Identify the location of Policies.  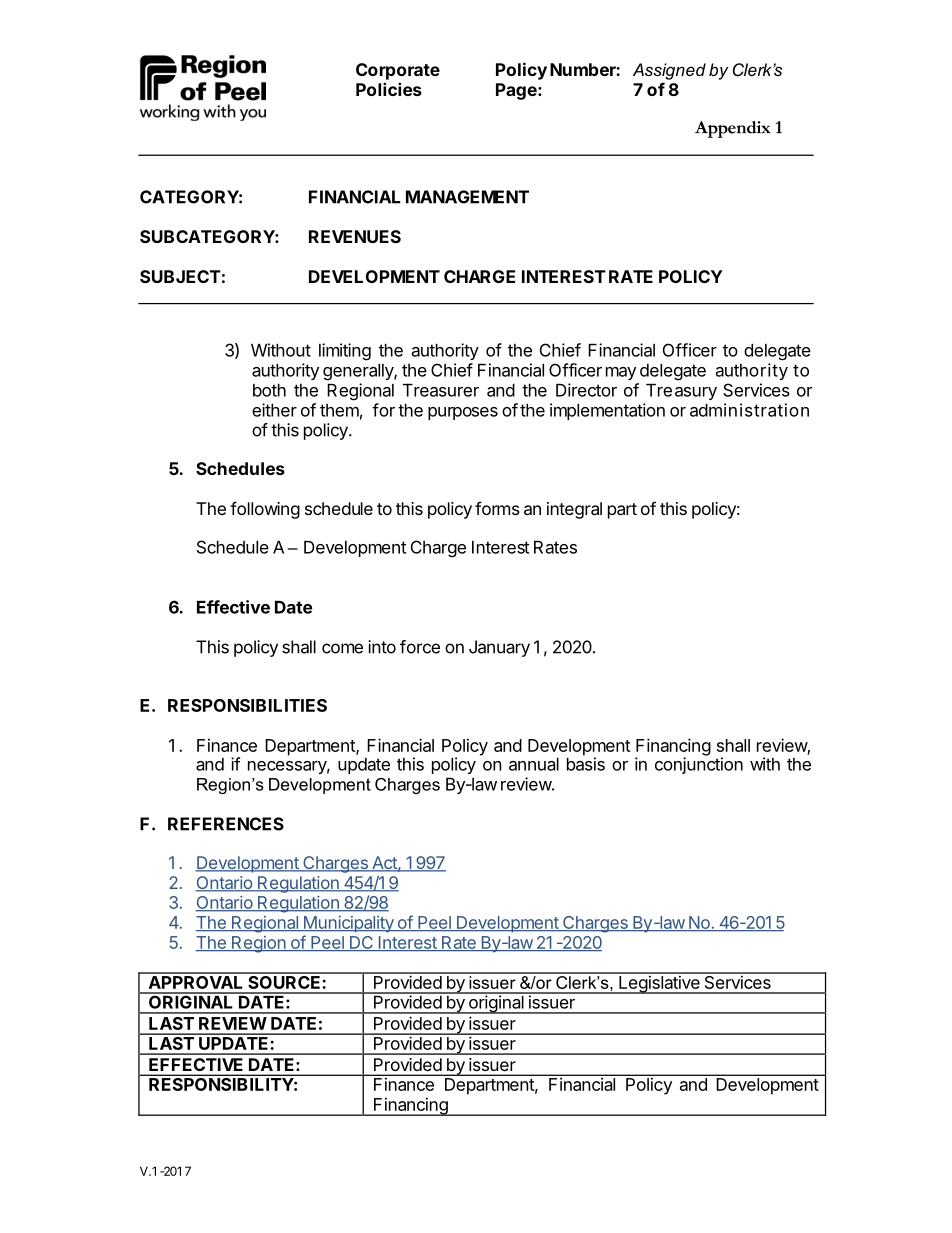
(389, 89).
